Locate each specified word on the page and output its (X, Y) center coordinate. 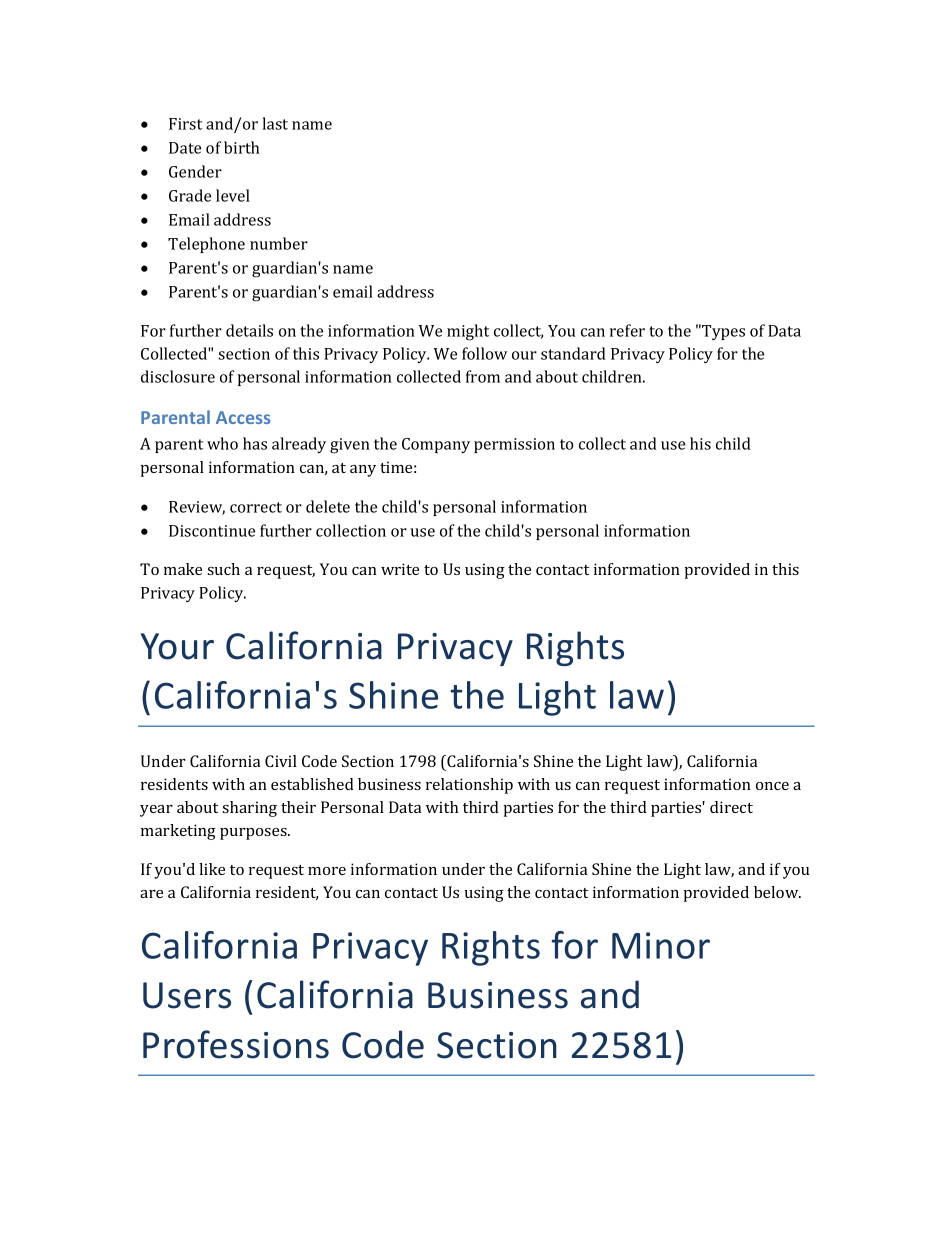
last (275, 123)
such (223, 569)
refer (627, 330)
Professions (236, 1044)
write (400, 569)
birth (241, 147)
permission (514, 445)
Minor (661, 945)
